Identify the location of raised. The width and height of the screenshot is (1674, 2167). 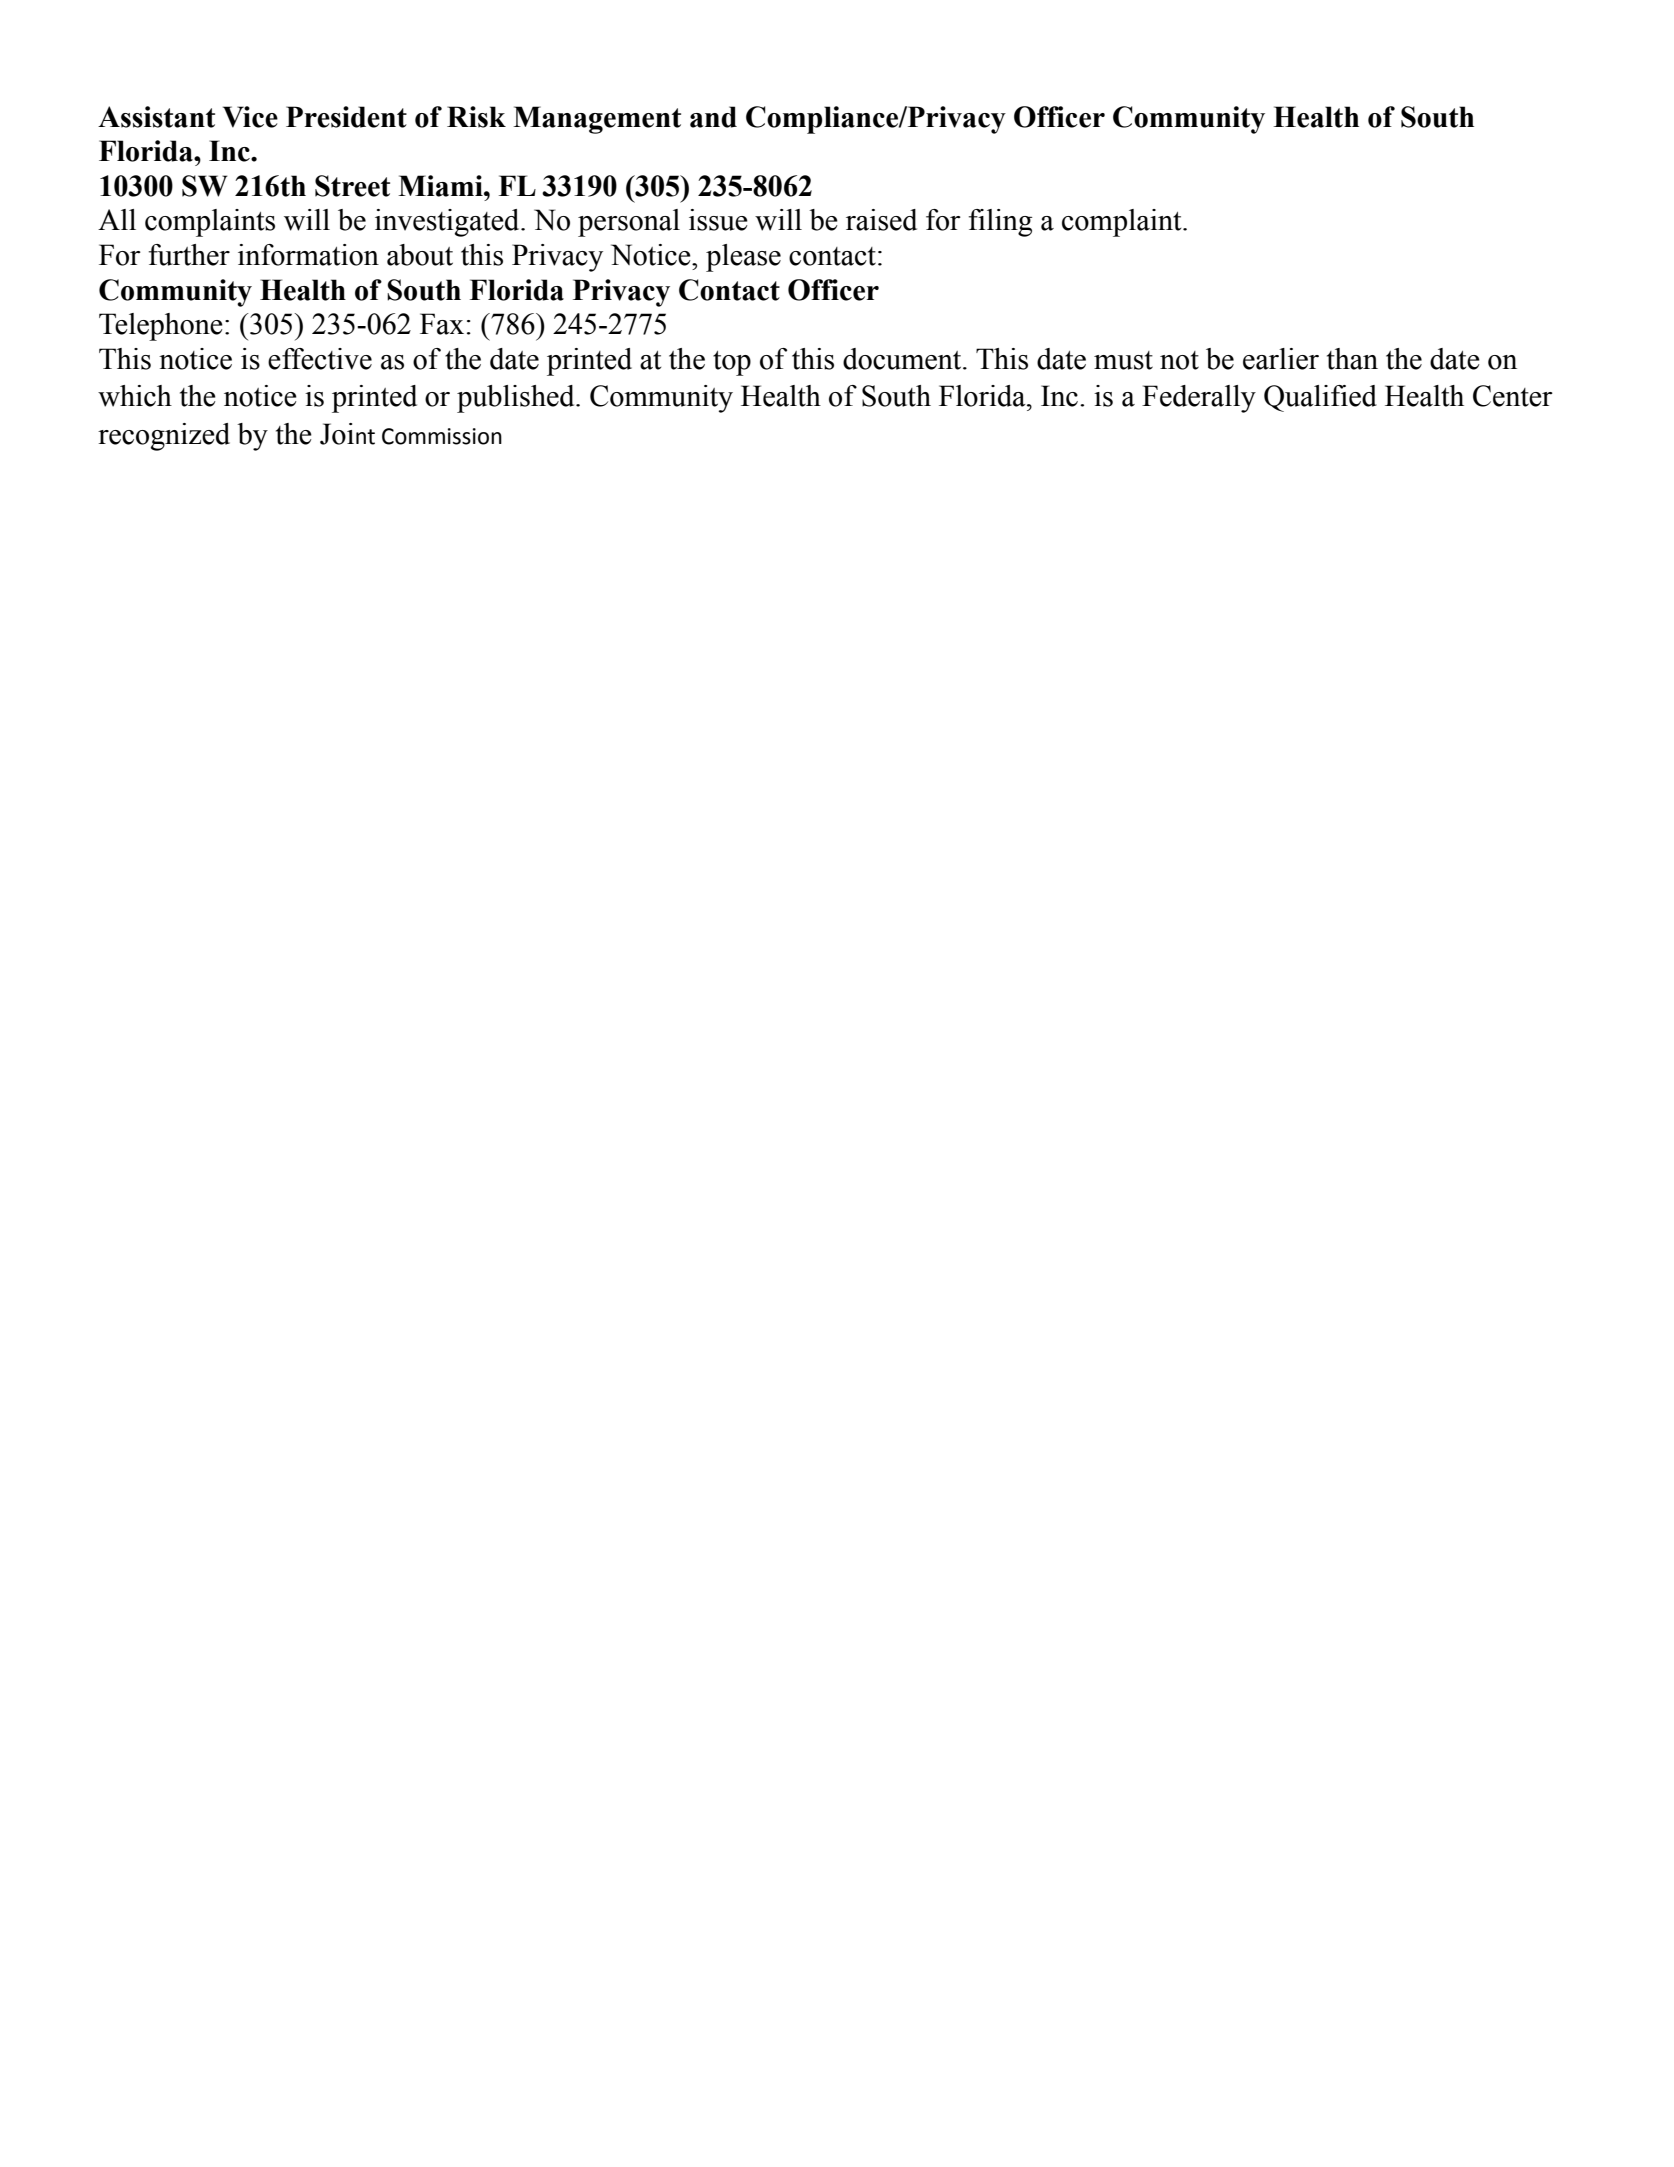
(881, 220).
